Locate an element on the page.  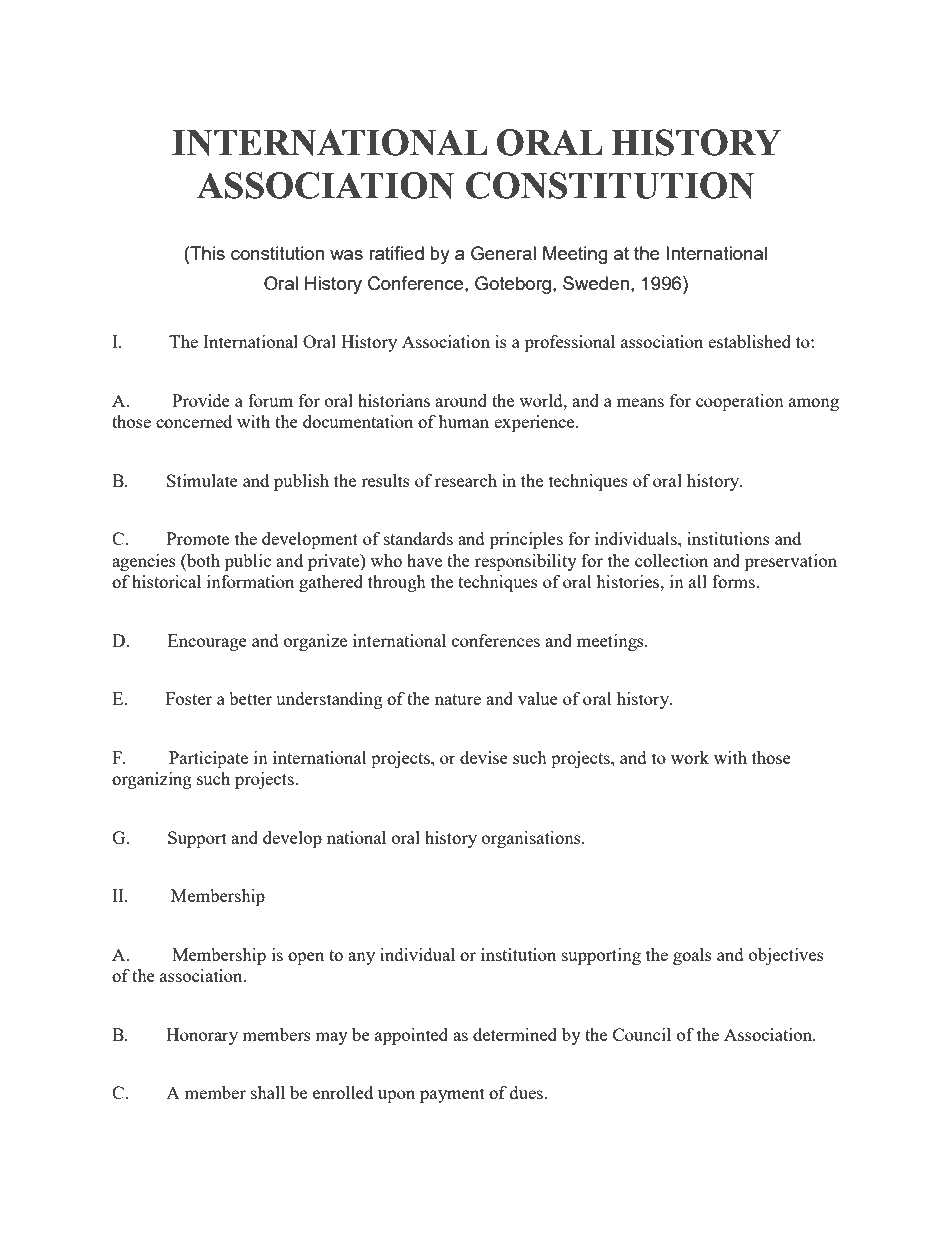
established is located at coordinates (749, 341).
